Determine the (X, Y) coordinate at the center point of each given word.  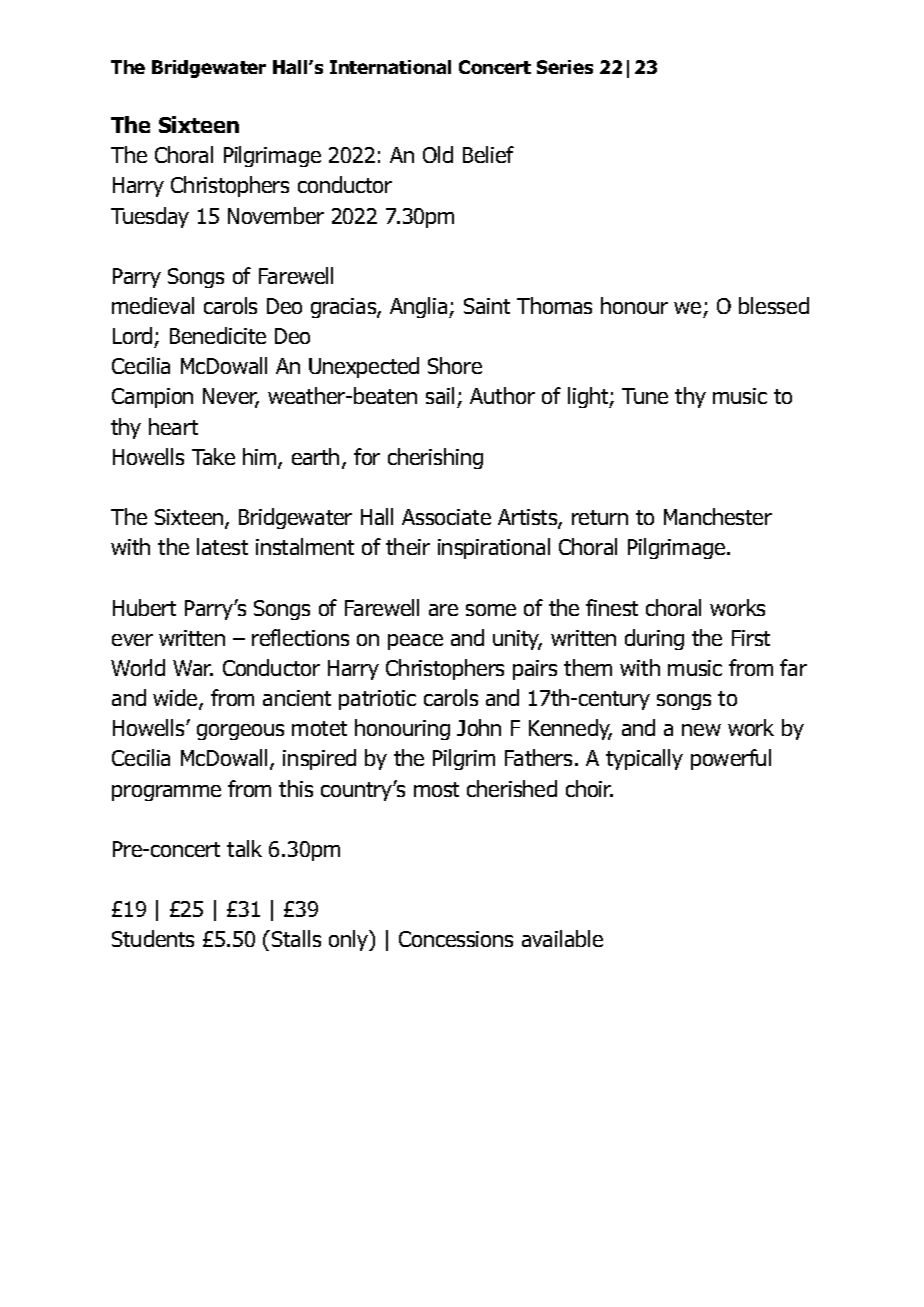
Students (153, 938)
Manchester (718, 516)
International (390, 67)
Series (565, 67)
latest (222, 546)
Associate (446, 517)
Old (438, 154)
